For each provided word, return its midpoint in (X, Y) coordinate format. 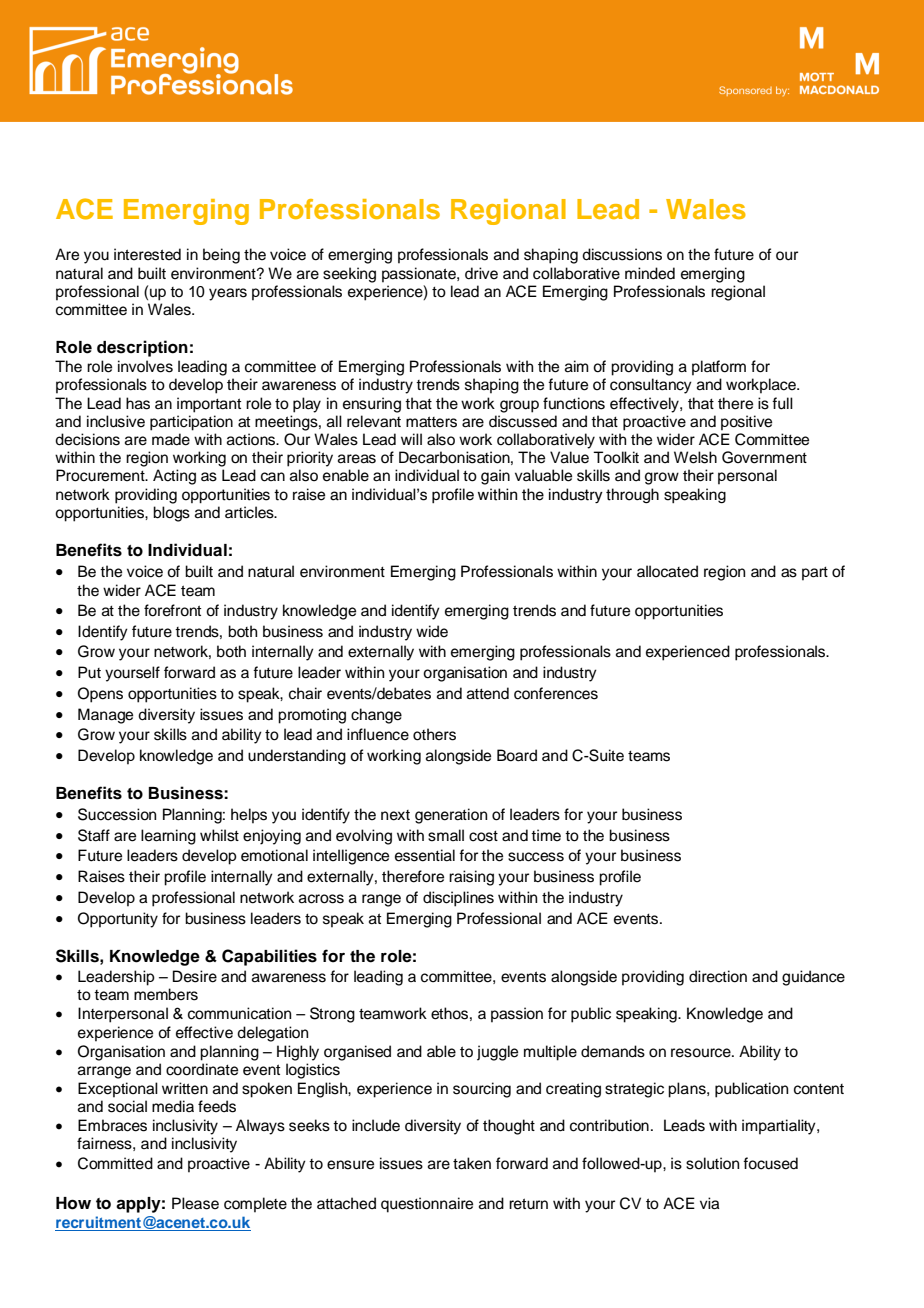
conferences (556, 693)
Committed (115, 1163)
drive (481, 273)
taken (472, 1163)
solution (712, 1163)
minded (650, 273)
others (434, 734)
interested (147, 254)
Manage (105, 716)
